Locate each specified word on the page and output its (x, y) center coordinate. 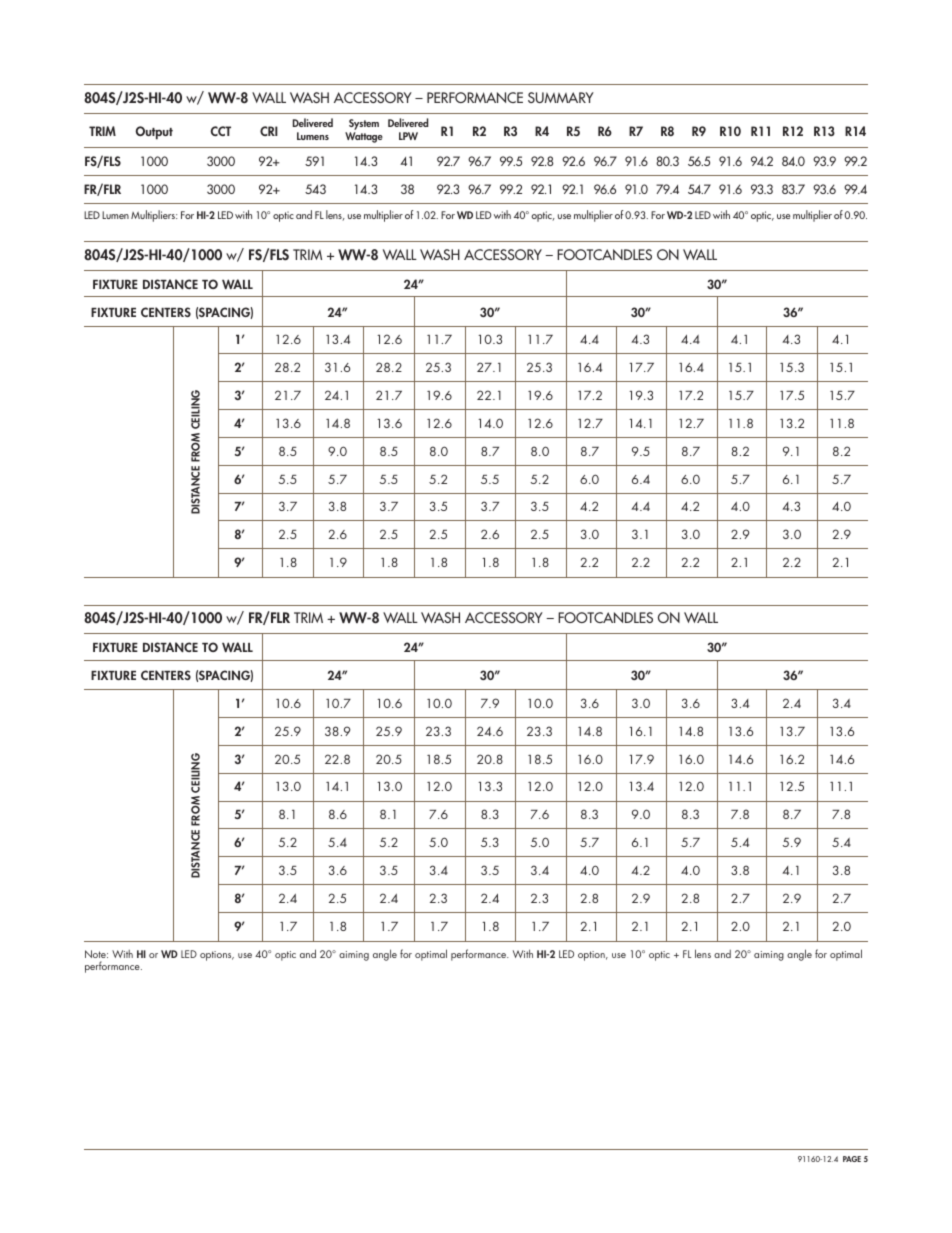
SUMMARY (561, 97)
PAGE (852, 1159)
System (364, 126)
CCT (221, 131)
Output (154, 133)
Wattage (364, 137)
